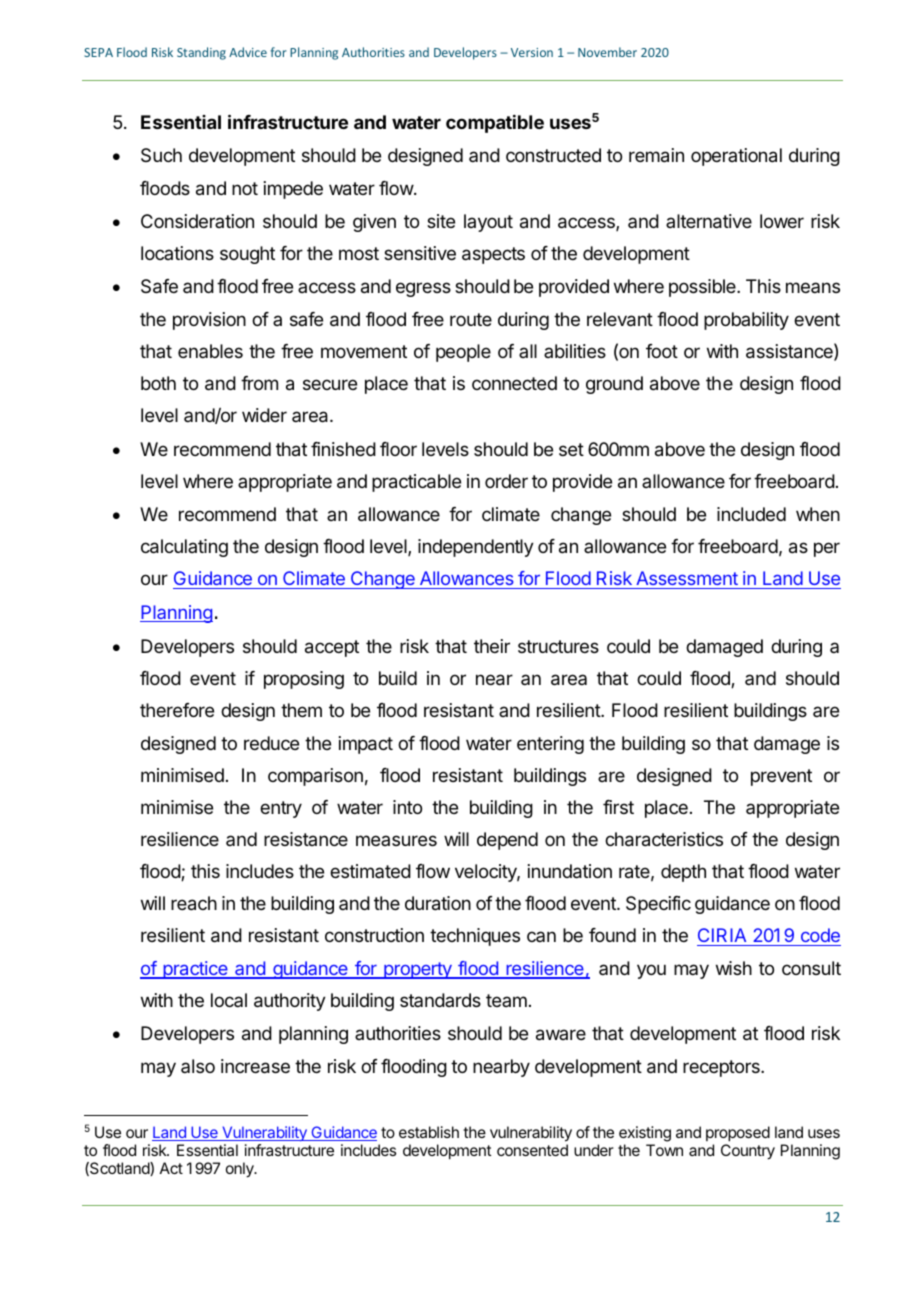 Image resolution: width=924 pixels, height=1308 pixels. Describe the element at coordinates (194, 903) in the image. I see `reach` at that location.
